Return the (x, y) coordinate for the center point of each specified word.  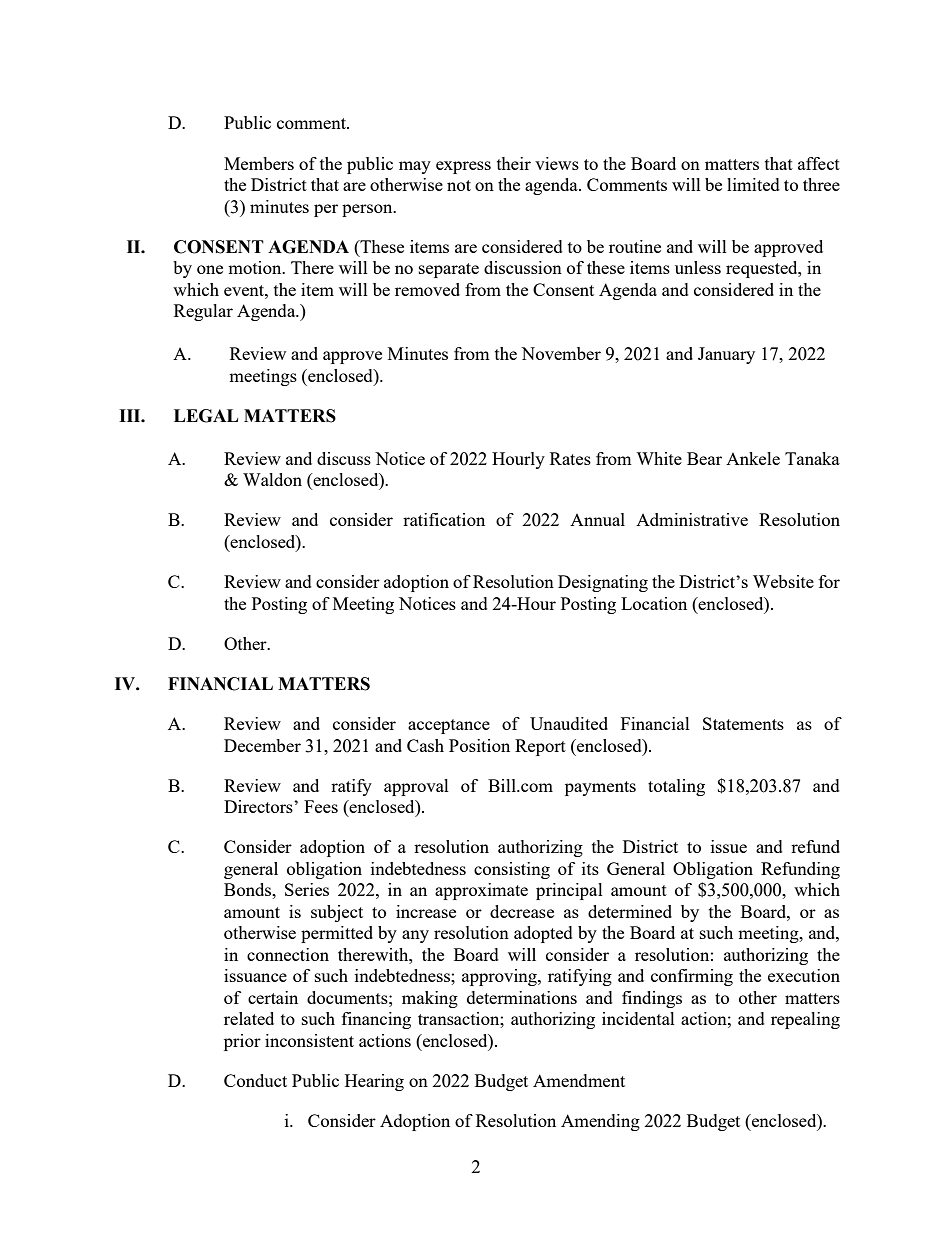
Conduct (255, 1080)
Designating (603, 583)
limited (753, 184)
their (514, 163)
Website (783, 581)
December (262, 745)
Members (259, 163)
